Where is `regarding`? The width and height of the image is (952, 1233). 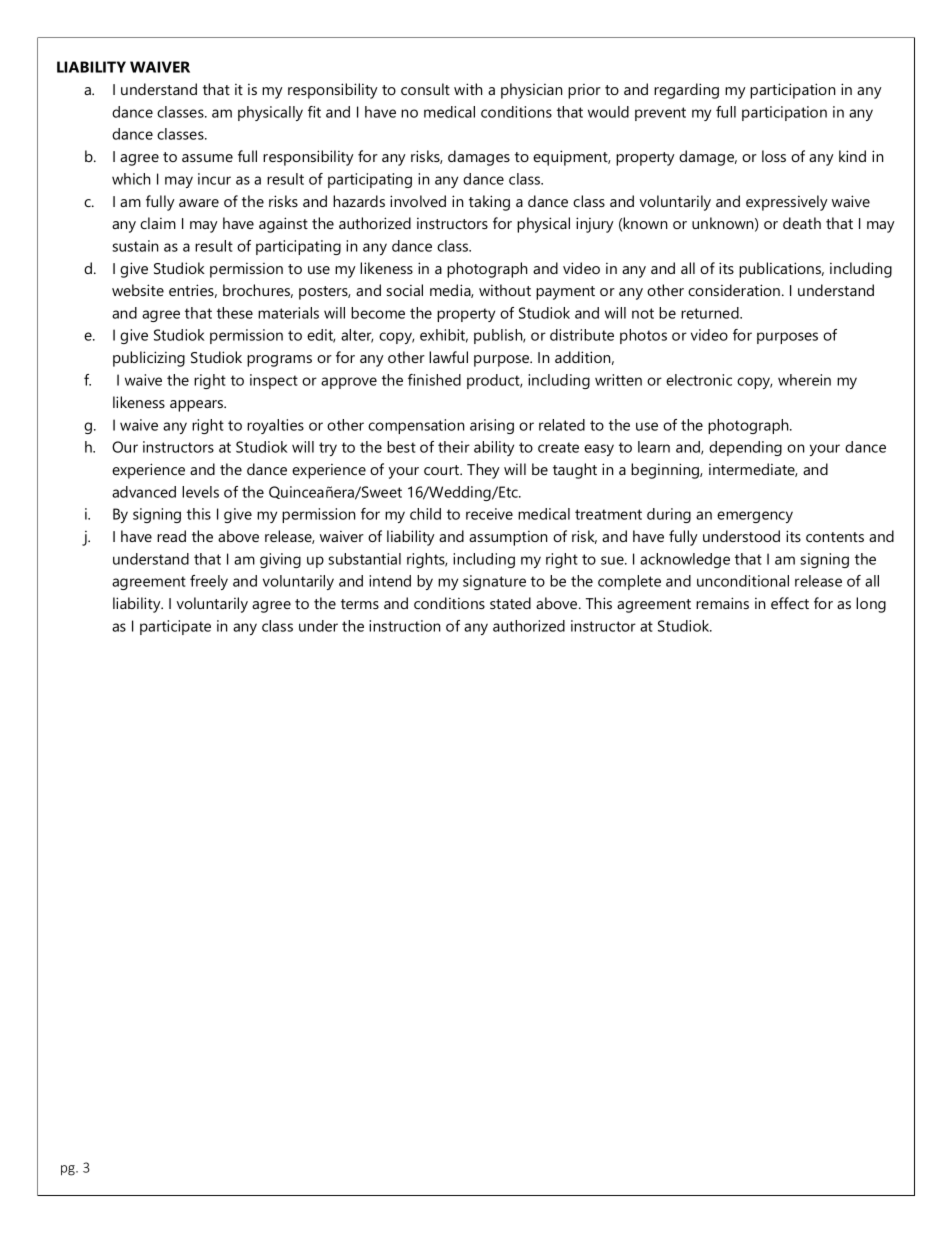 regarding is located at coordinates (686, 91).
